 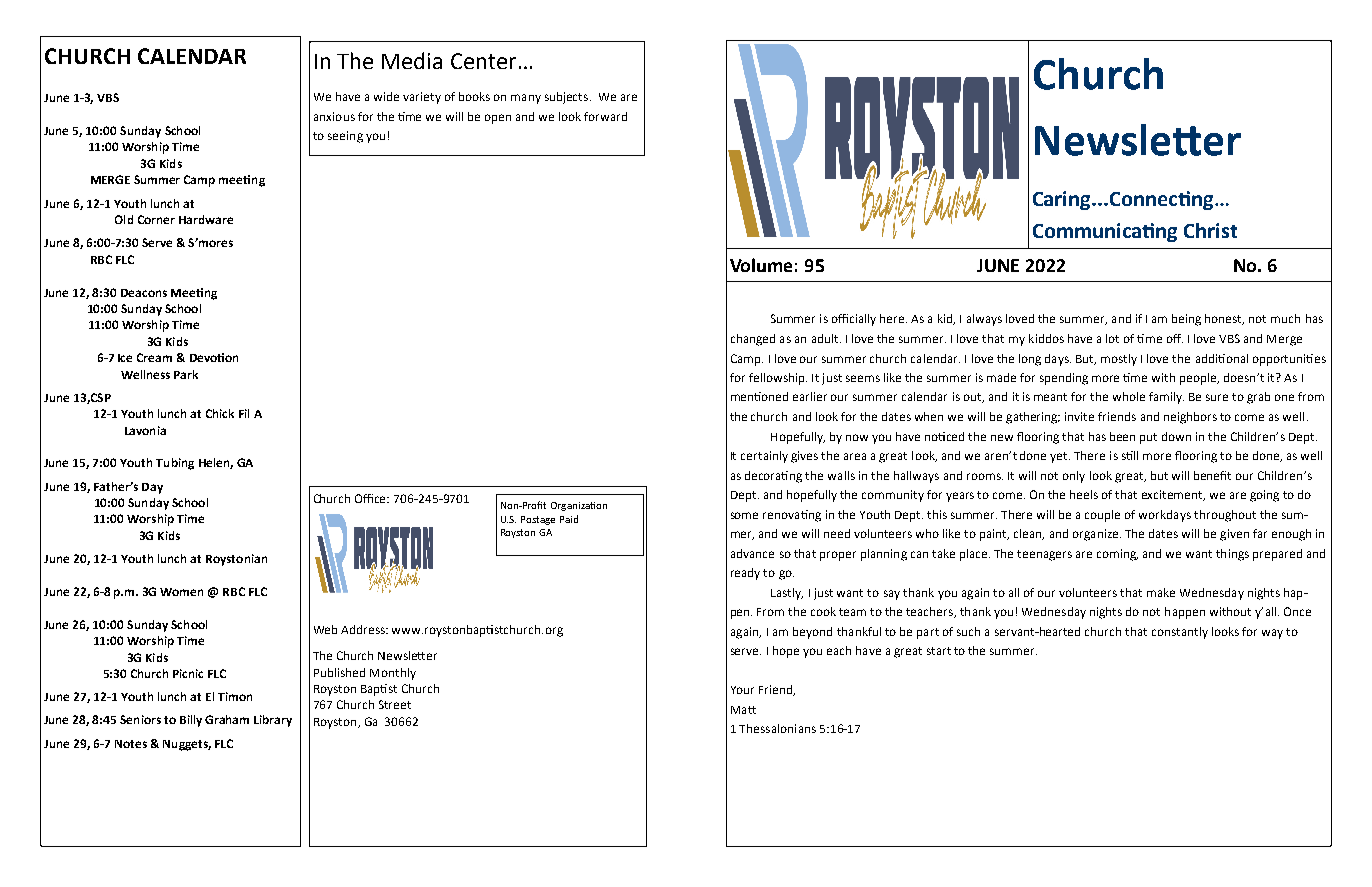 I want to click on family, so click(x=1166, y=398).
